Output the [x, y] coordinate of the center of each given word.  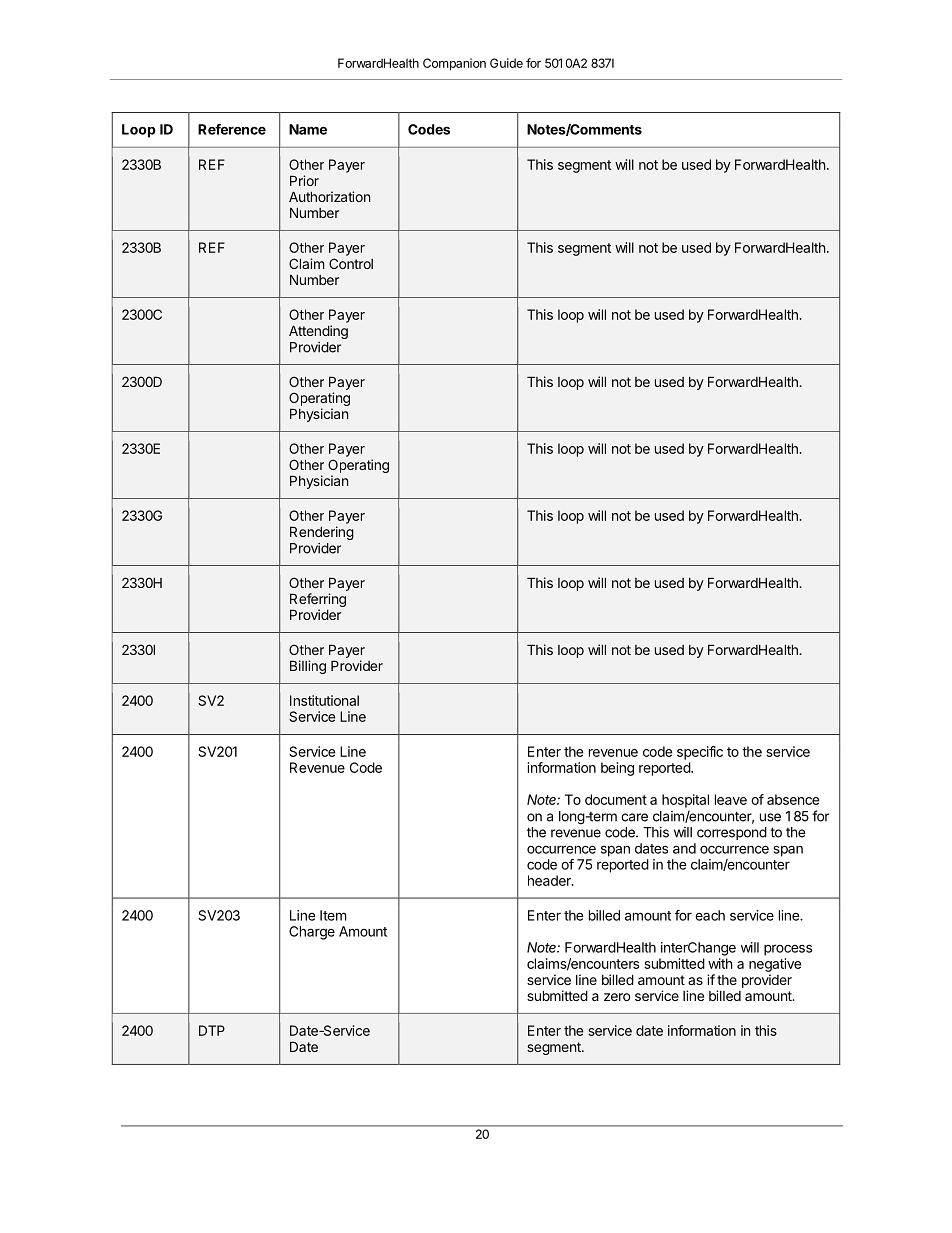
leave [731, 799]
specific [700, 753]
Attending [318, 332]
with [720, 963]
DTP [212, 1030]
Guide [506, 63]
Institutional [324, 700]
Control [351, 263]
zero [617, 997]
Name [308, 129]
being [617, 769]
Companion [454, 64]
